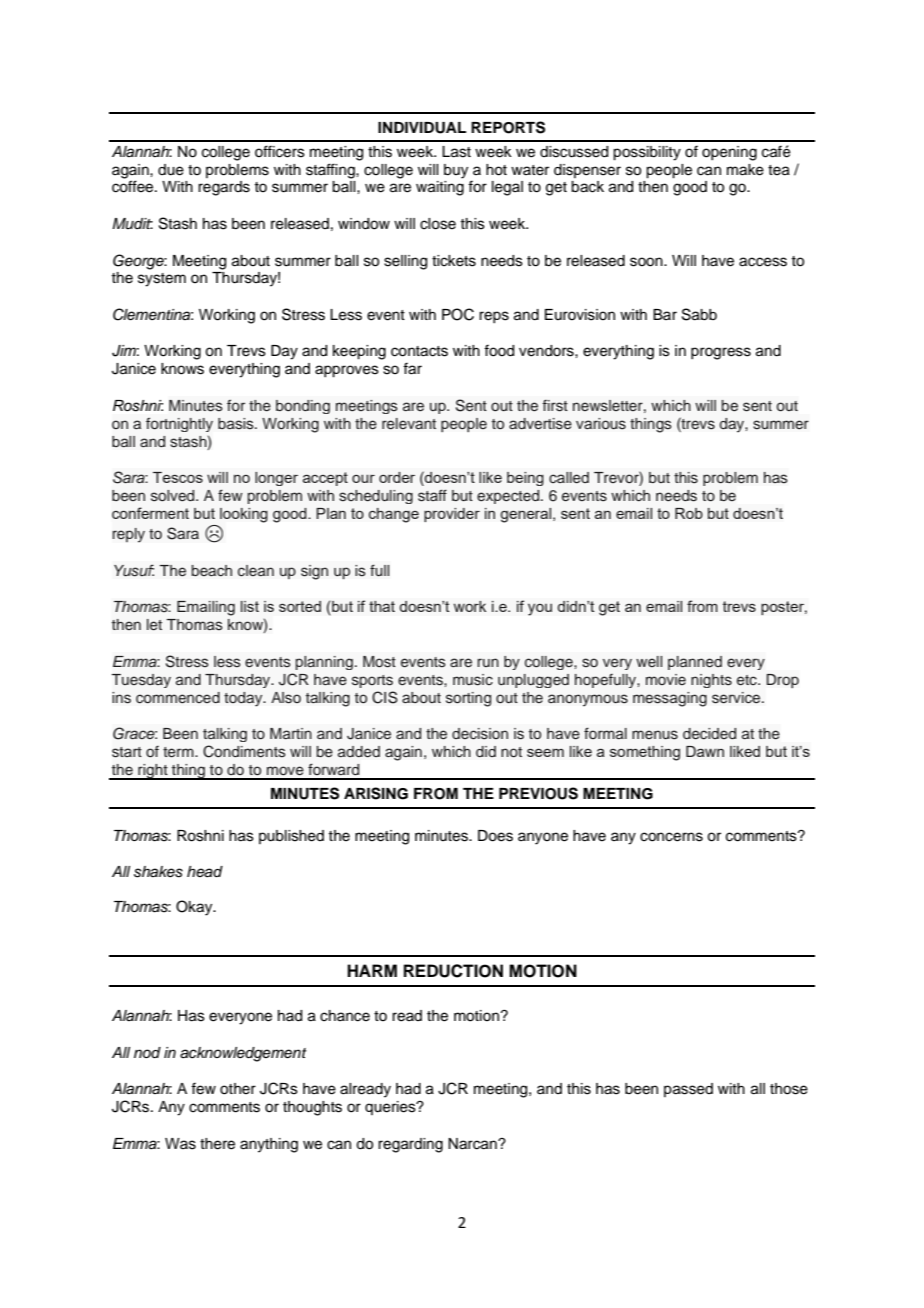 The width and height of the document is (924, 1308). Describe the element at coordinates (729, 153) in the document. I see `opening` at that location.
